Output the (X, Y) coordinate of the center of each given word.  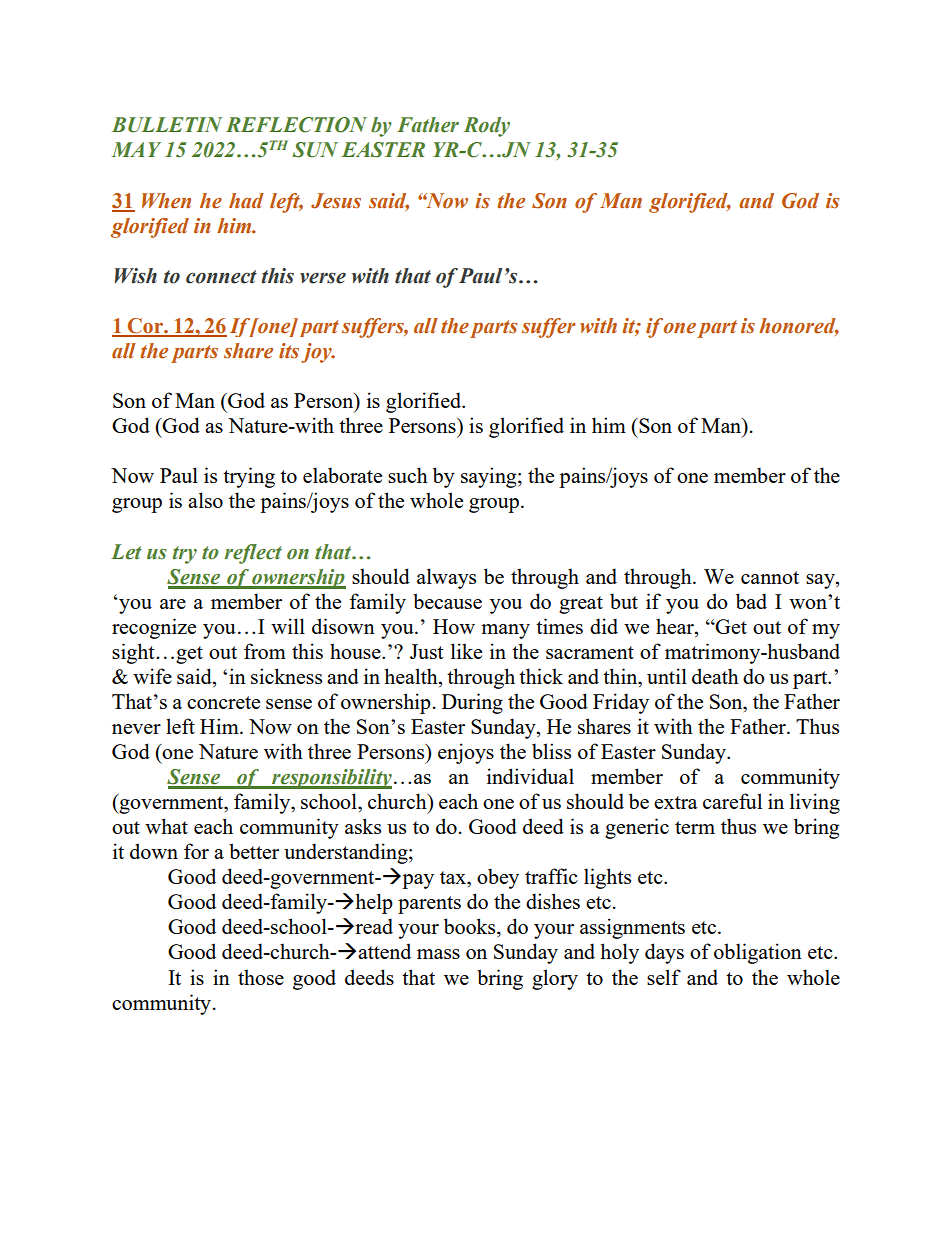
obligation (758, 953)
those (261, 977)
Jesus (336, 201)
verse (323, 278)
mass (438, 954)
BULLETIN (167, 125)
